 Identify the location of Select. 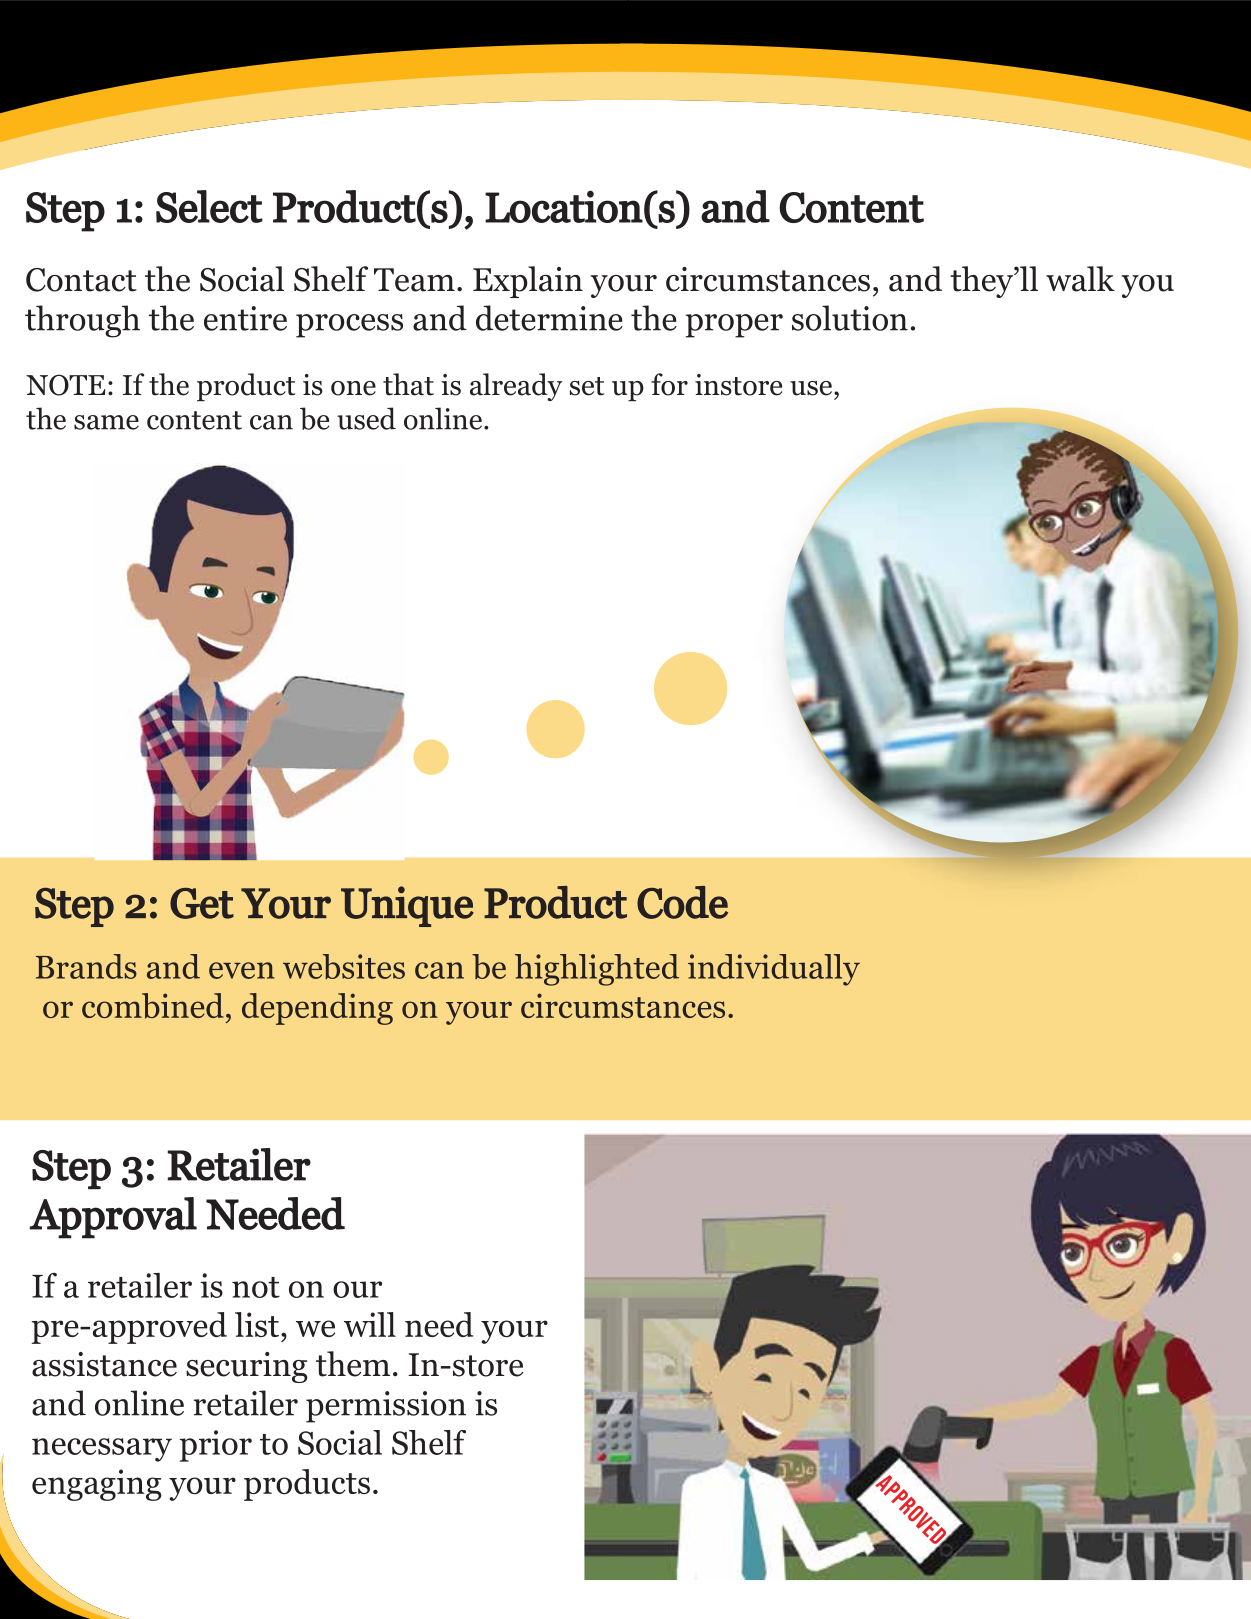
(209, 206).
